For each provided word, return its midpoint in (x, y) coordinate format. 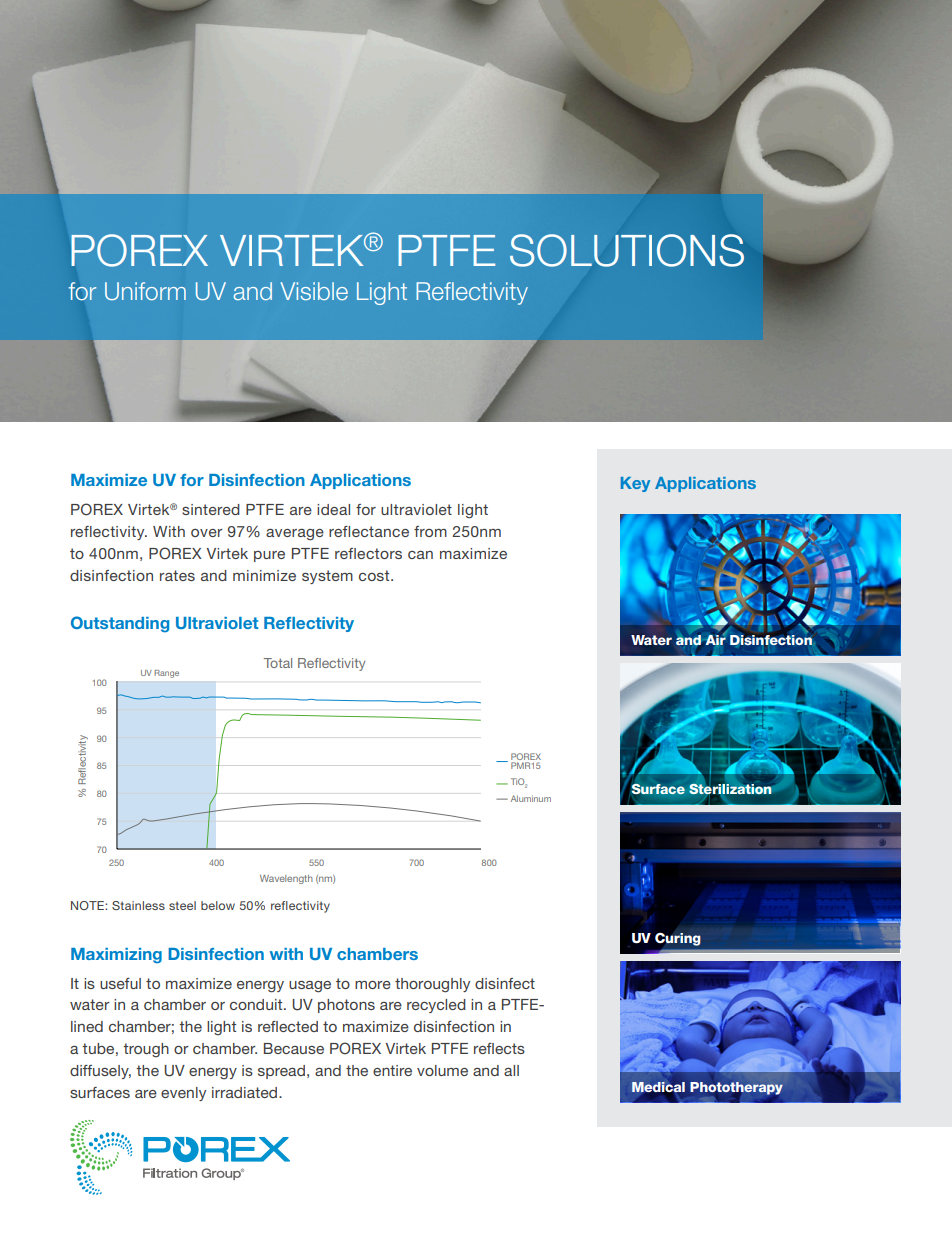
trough (146, 1050)
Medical (658, 1088)
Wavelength (286, 879)
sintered (211, 509)
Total (277, 663)
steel (182, 905)
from (430, 531)
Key (635, 484)
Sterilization (729, 789)
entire (392, 1070)
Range (167, 674)
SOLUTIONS (627, 250)
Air (715, 639)
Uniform (145, 291)
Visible (314, 291)
